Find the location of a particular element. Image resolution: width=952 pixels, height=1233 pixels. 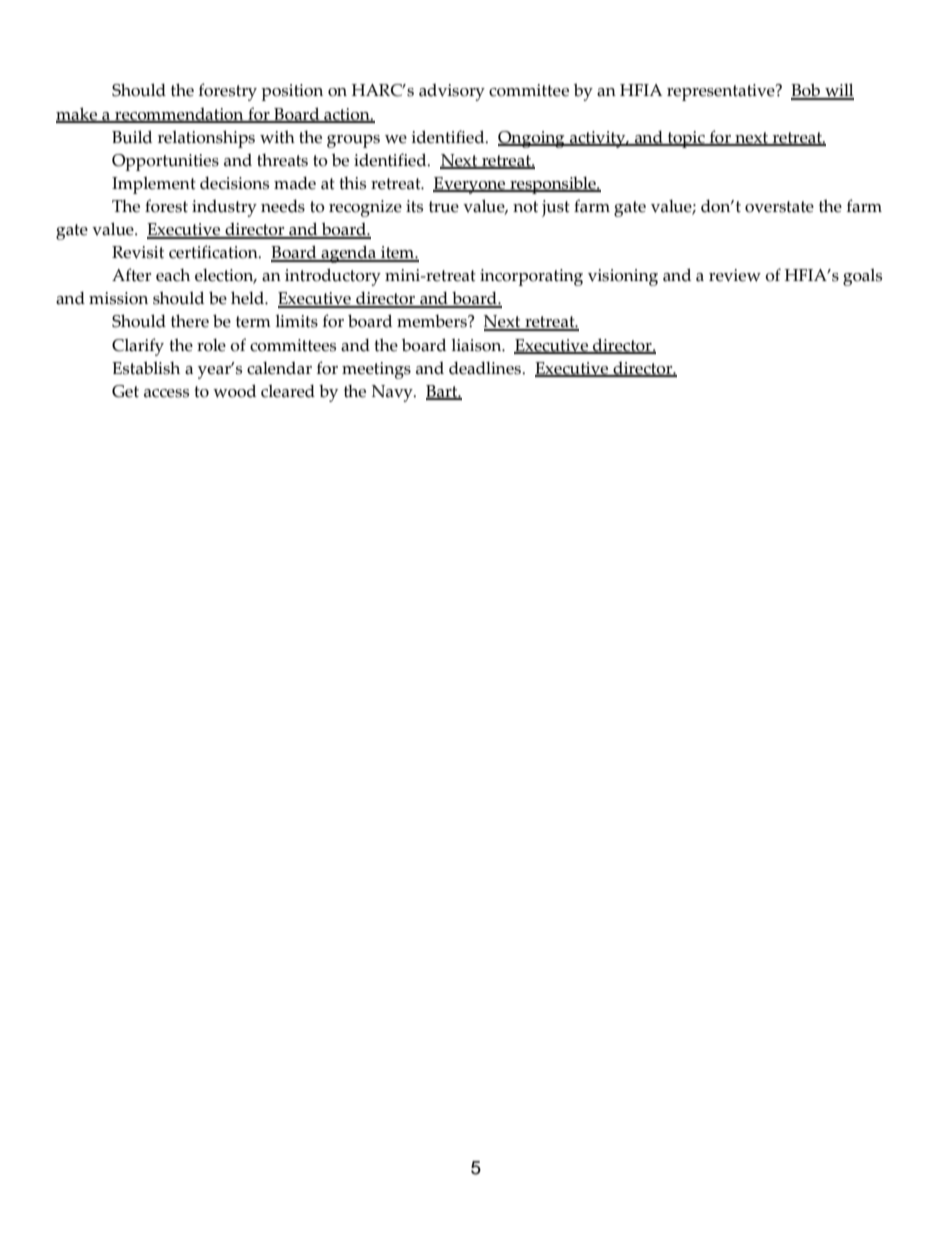

advisory is located at coordinates (452, 92).
